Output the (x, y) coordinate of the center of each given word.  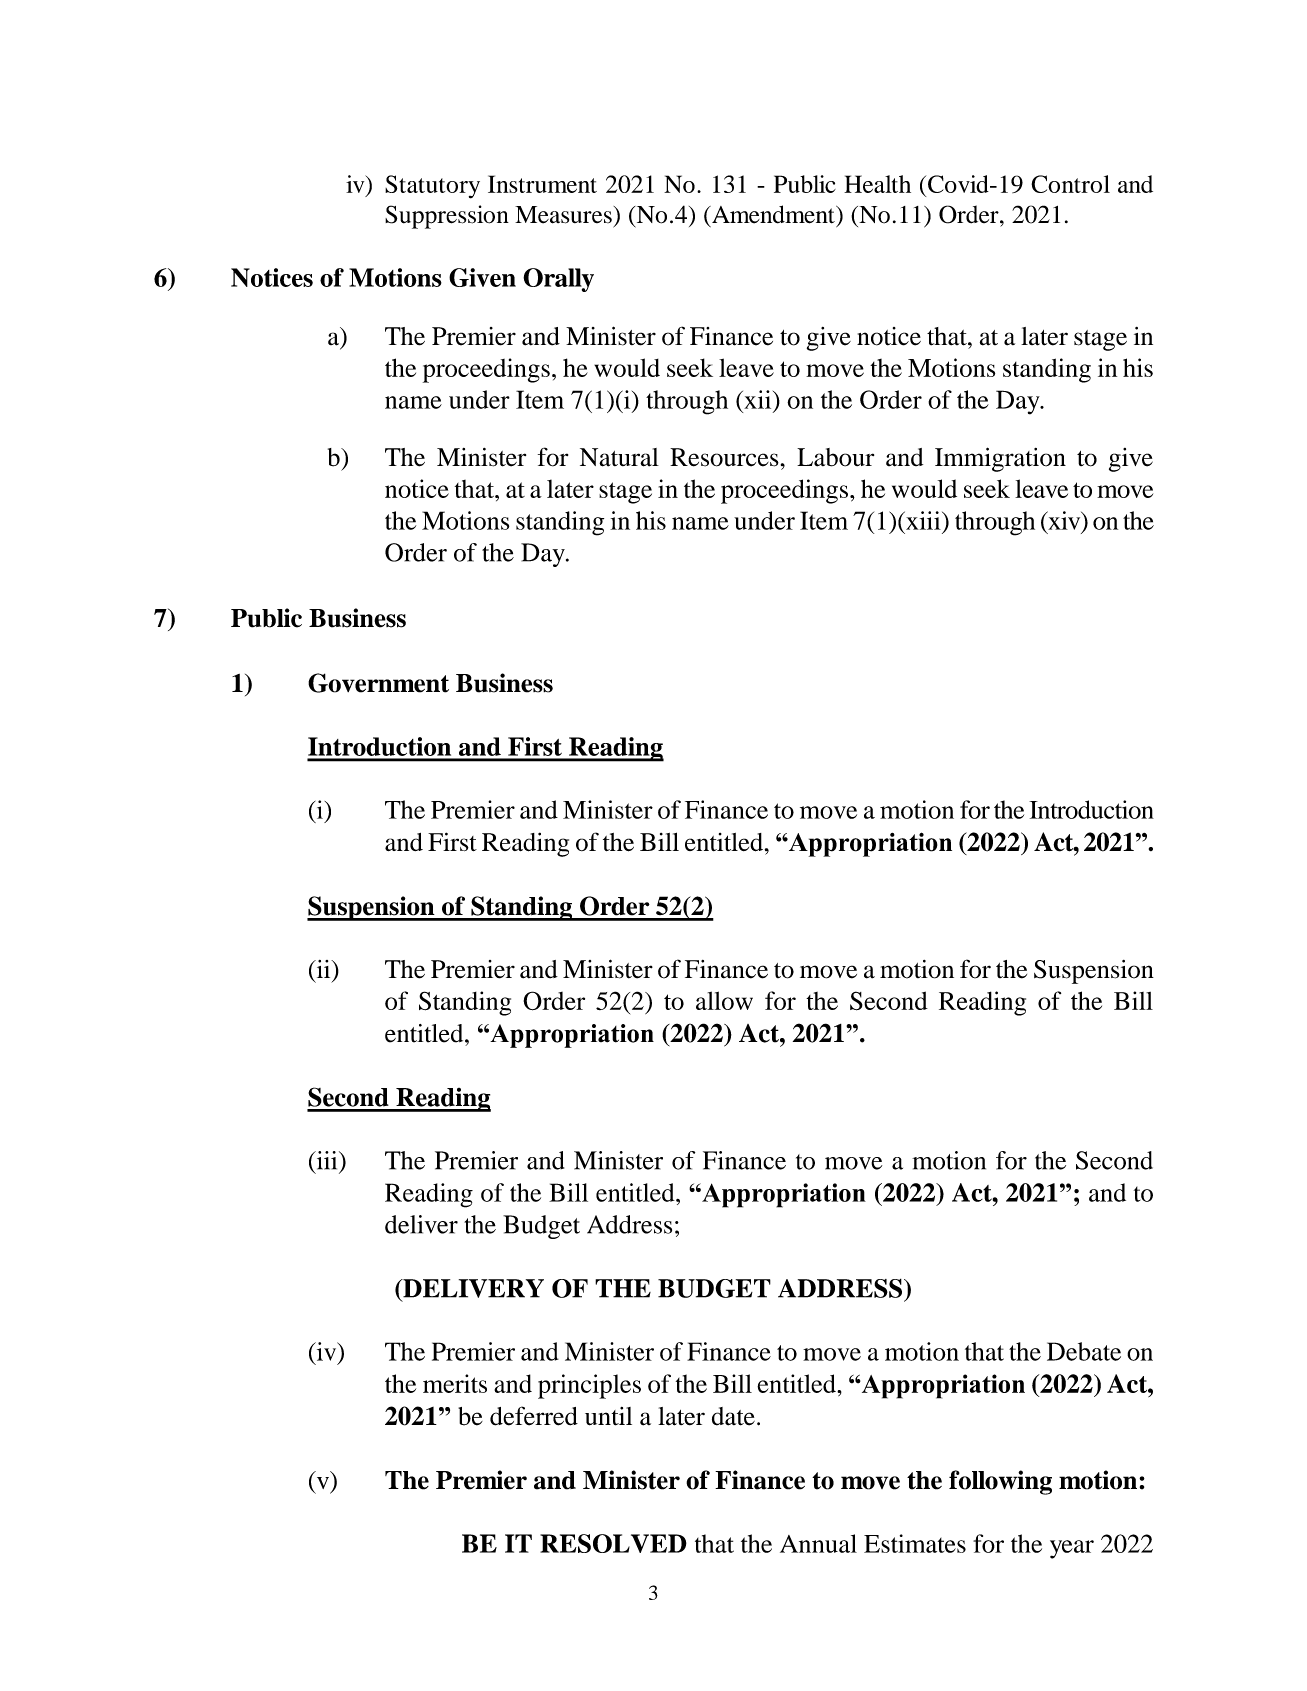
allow (724, 1000)
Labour (835, 457)
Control (1070, 184)
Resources (724, 457)
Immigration (1000, 459)
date (733, 1416)
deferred (534, 1416)
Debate (1084, 1351)
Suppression (447, 217)
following (1000, 1482)
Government (378, 683)
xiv (1064, 521)
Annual (818, 1543)
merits (455, 1383)
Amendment (773, 214)
